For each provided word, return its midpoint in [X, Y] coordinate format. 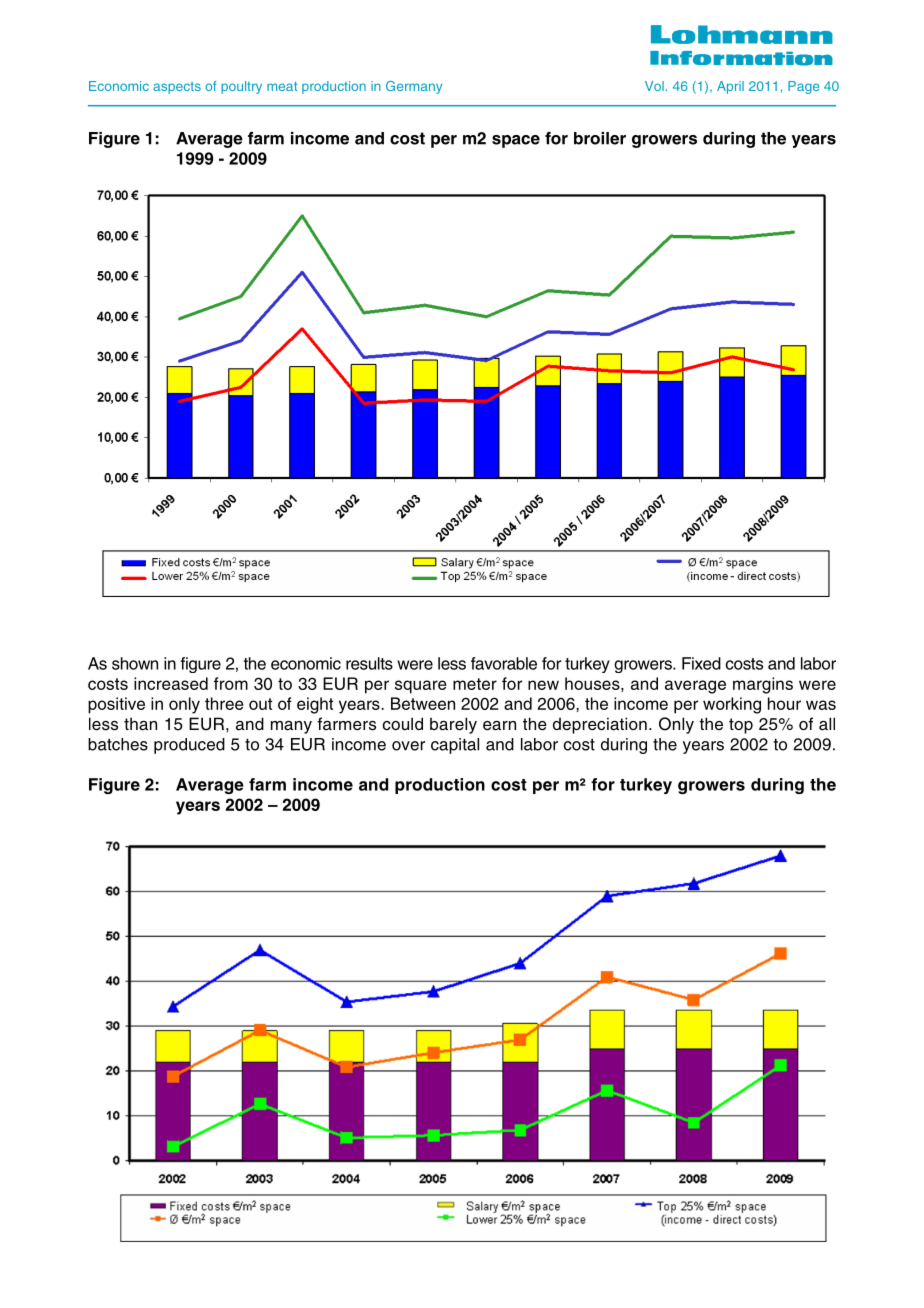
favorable [504, 663]
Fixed [701, 663]
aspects [177, 88]
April [730, 87]
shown [135, 663]
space [516, 141]
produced [189, 746]
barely [453, 725]
